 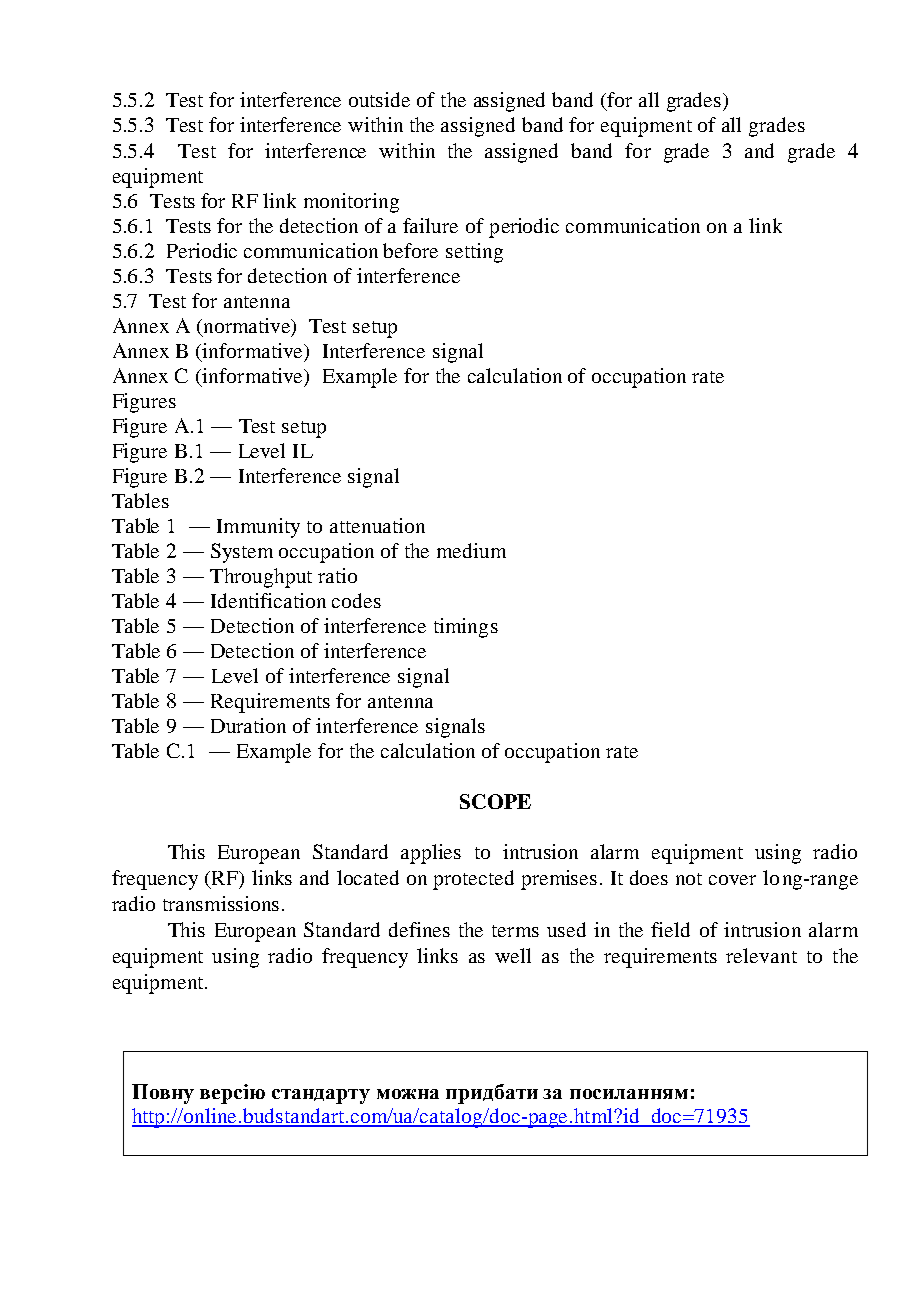 What do you see at coordinates (379, 99) in the page?
I see `outside` at bounding box center [379, 99].
